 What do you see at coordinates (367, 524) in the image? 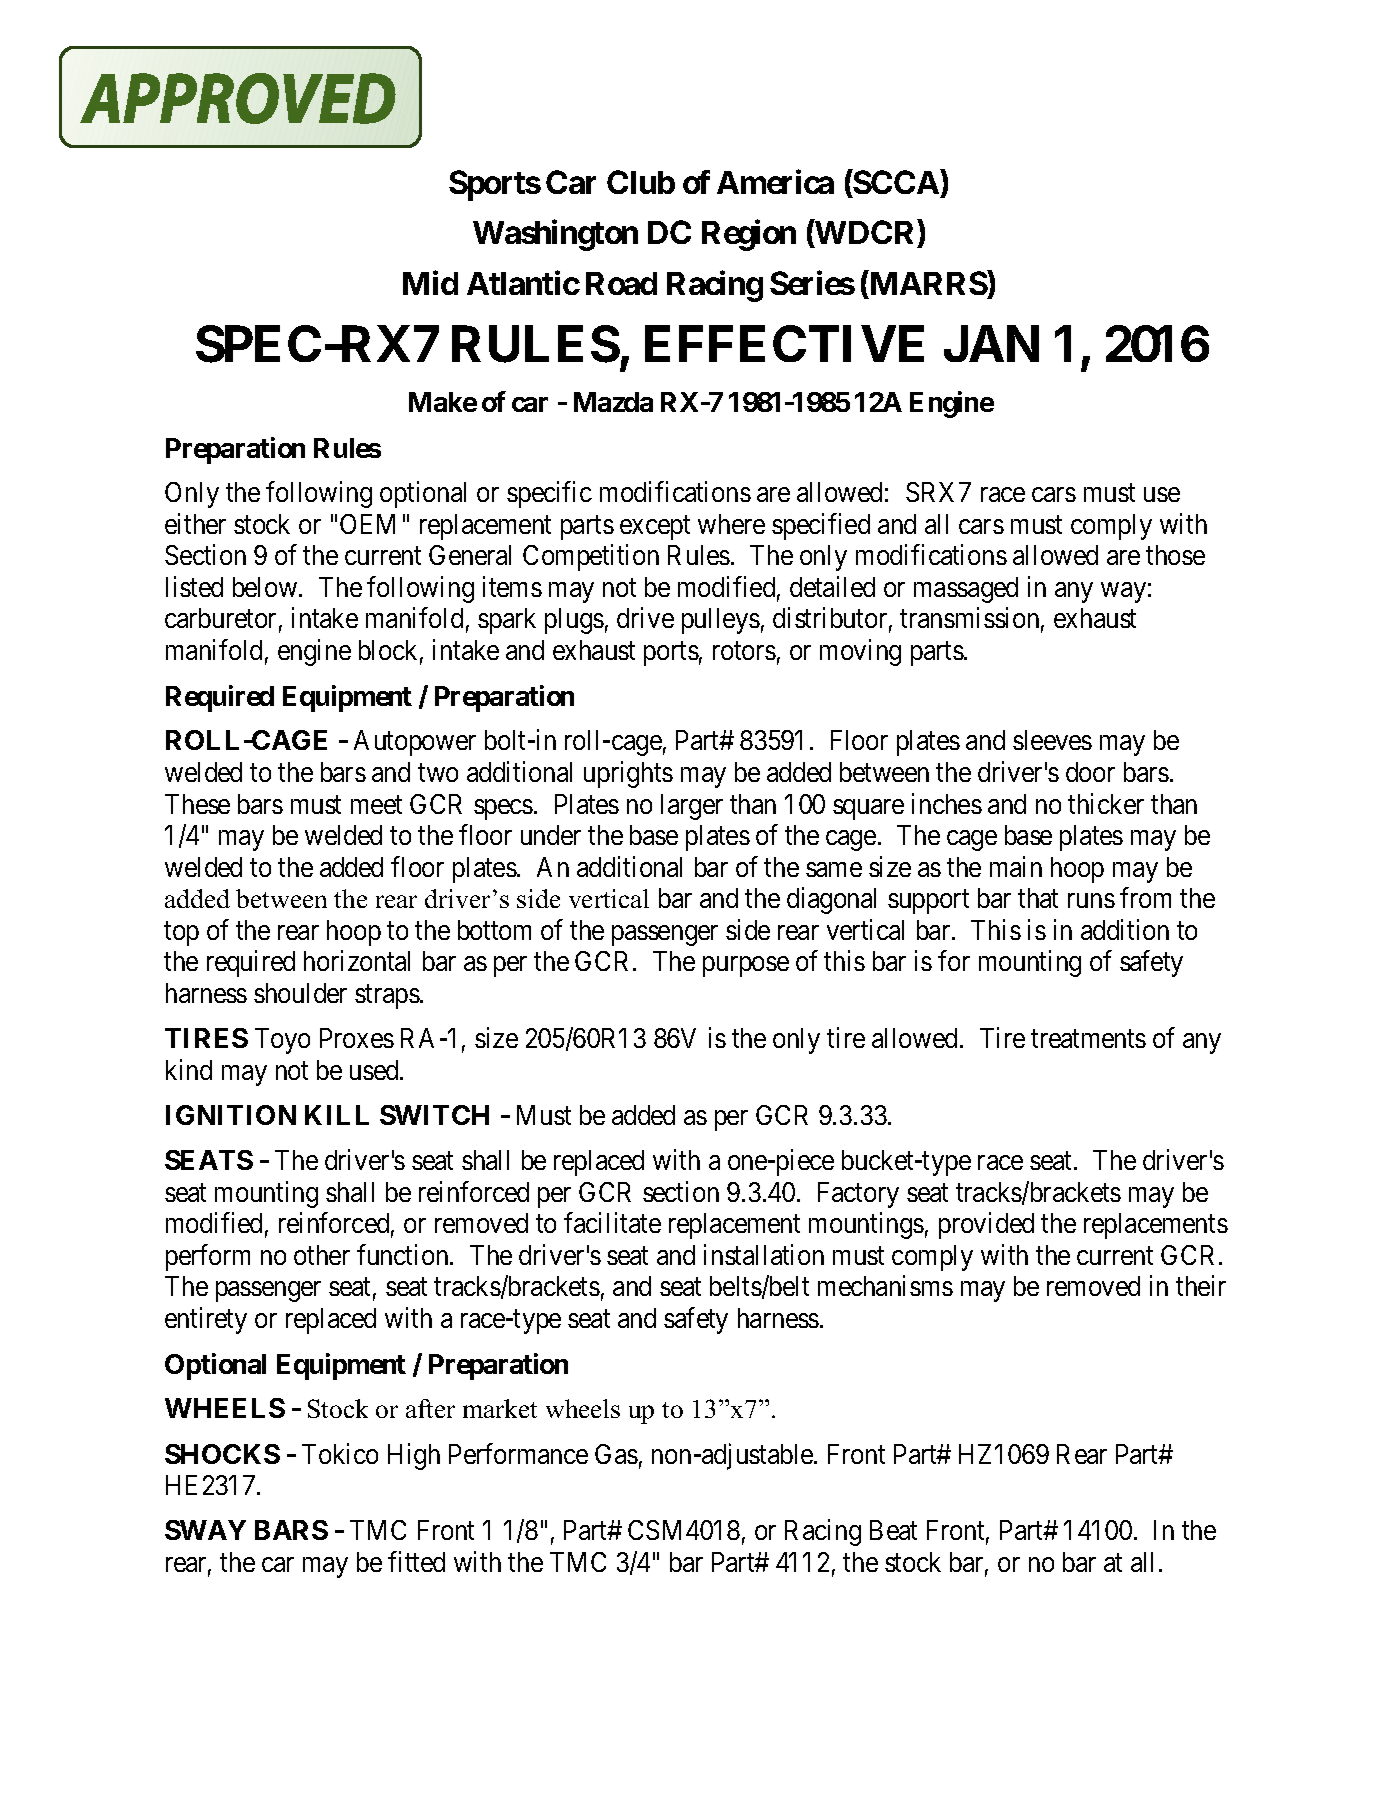
I see `OEM` at bounding box center [367, 524].
